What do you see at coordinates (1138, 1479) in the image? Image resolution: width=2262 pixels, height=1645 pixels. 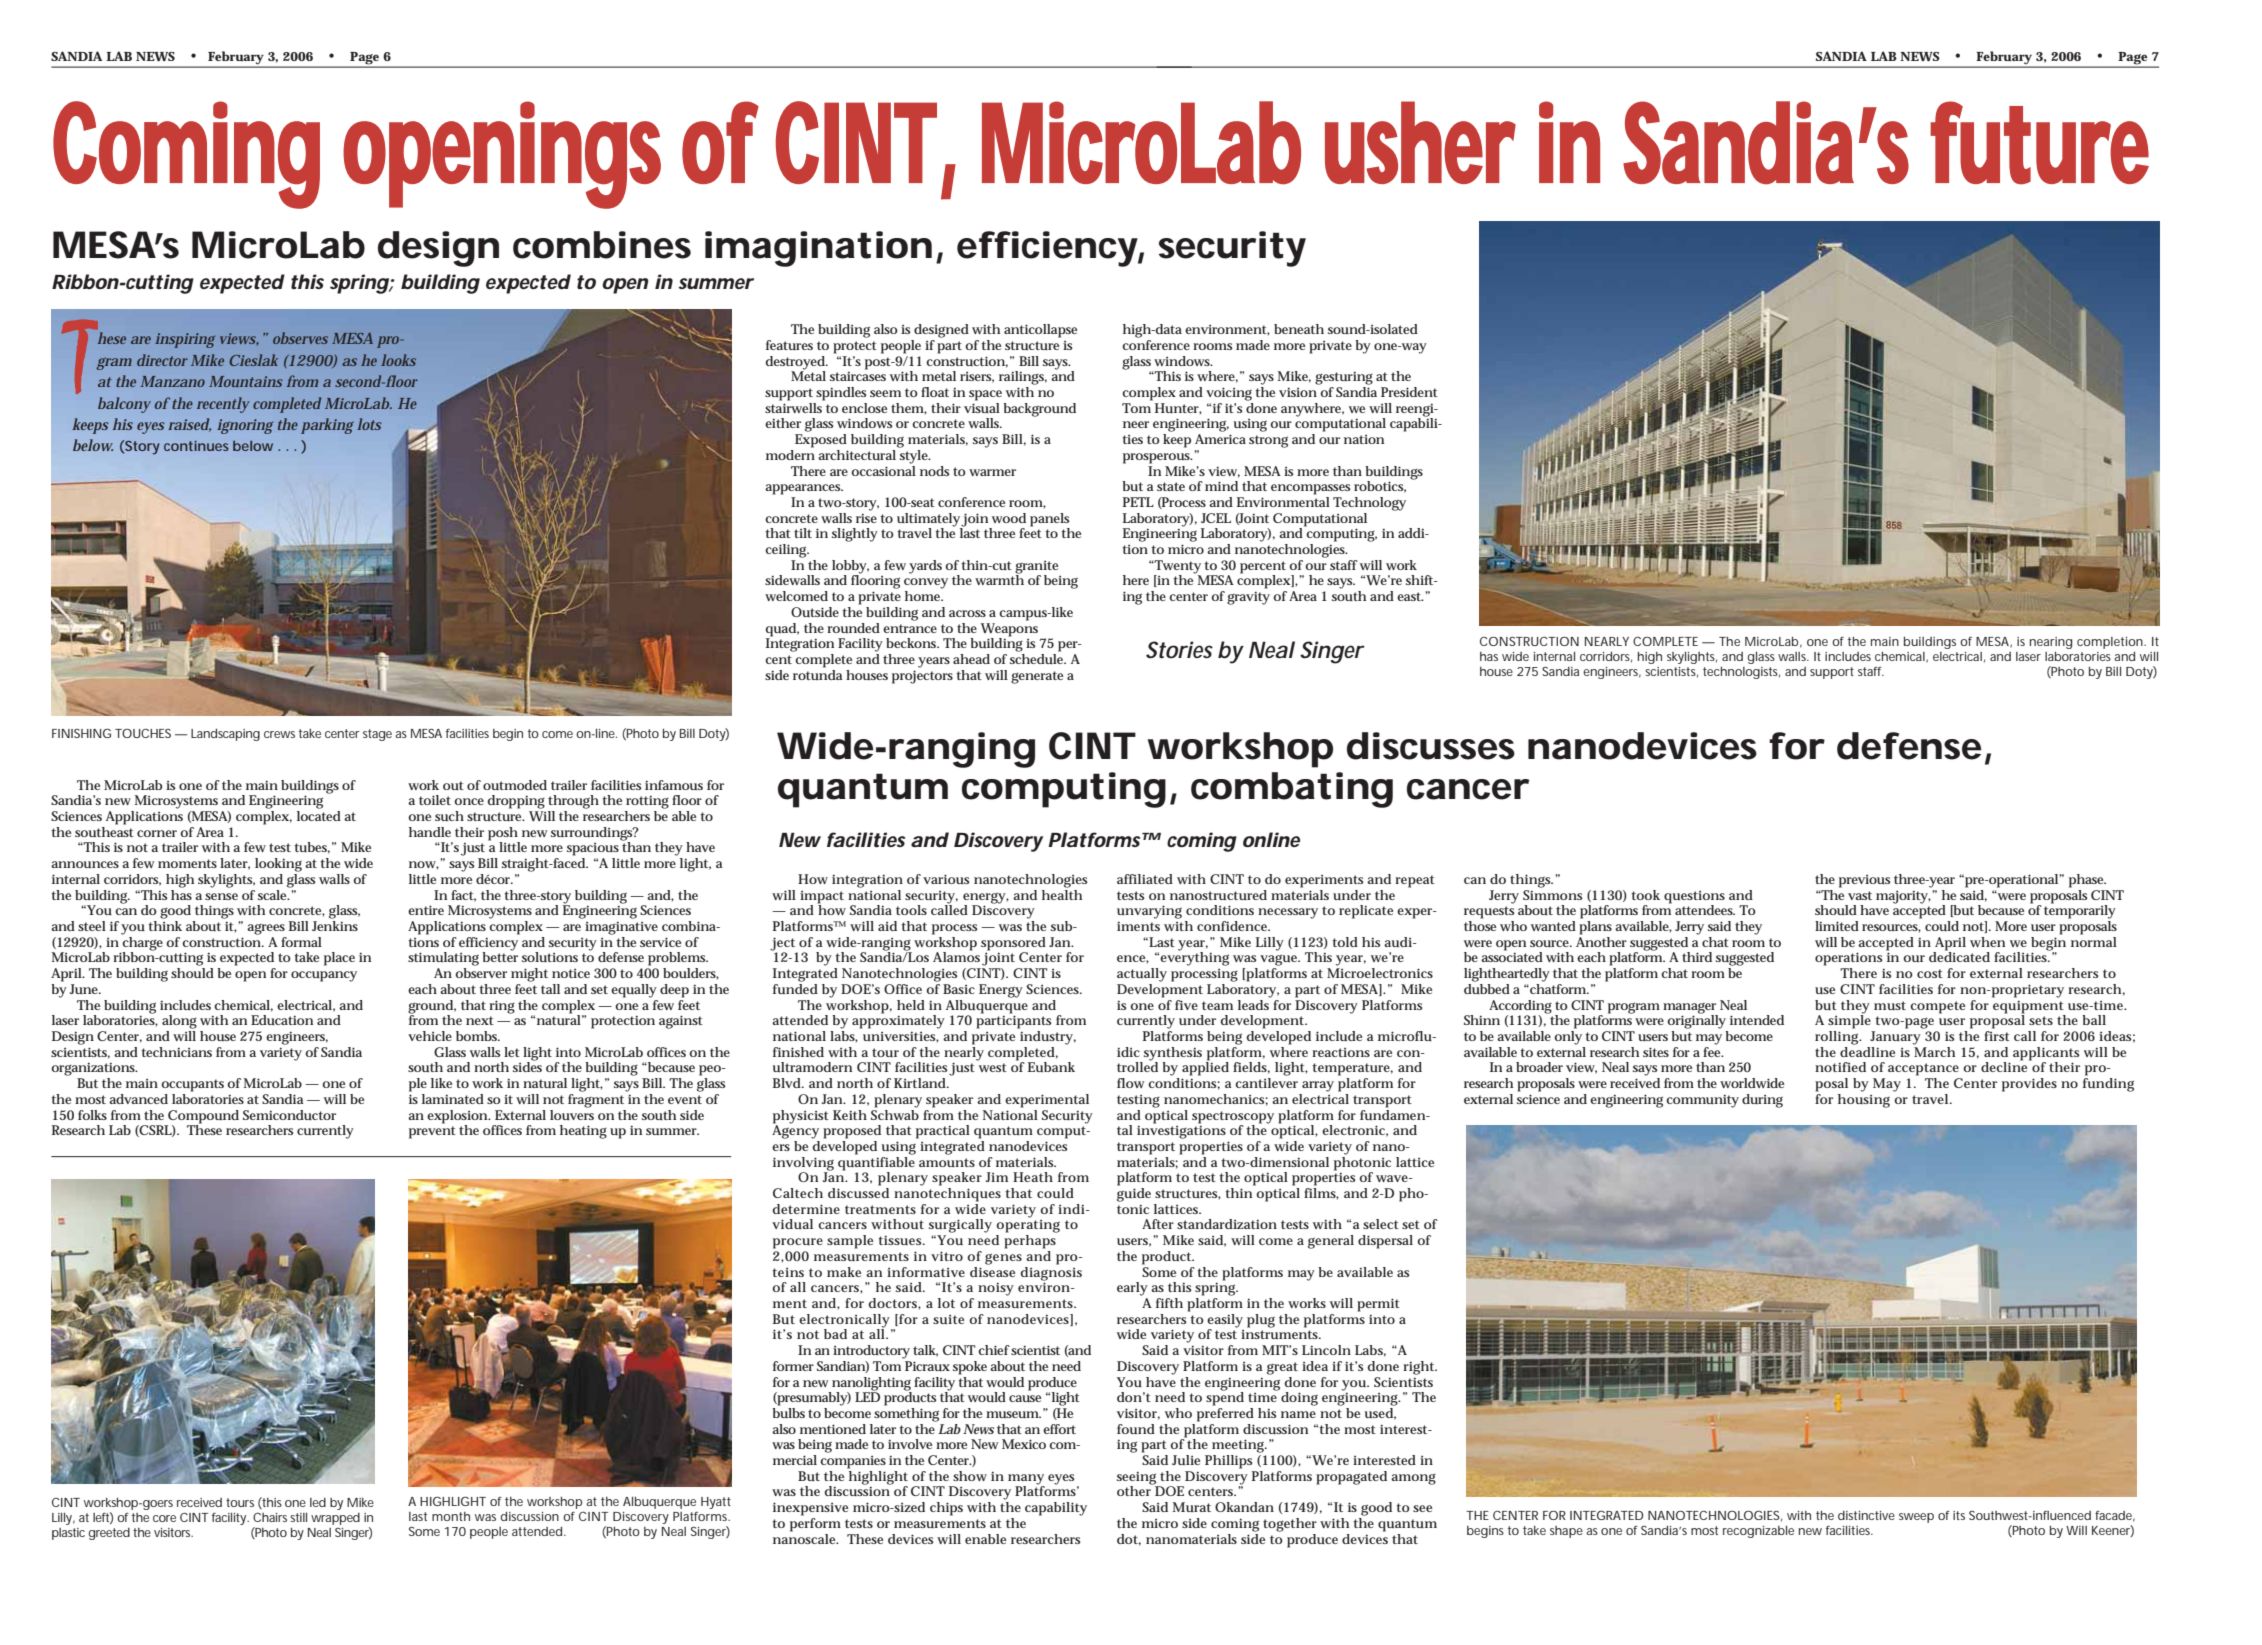 I see `seeing` at bounding box center [1138, 1479].
